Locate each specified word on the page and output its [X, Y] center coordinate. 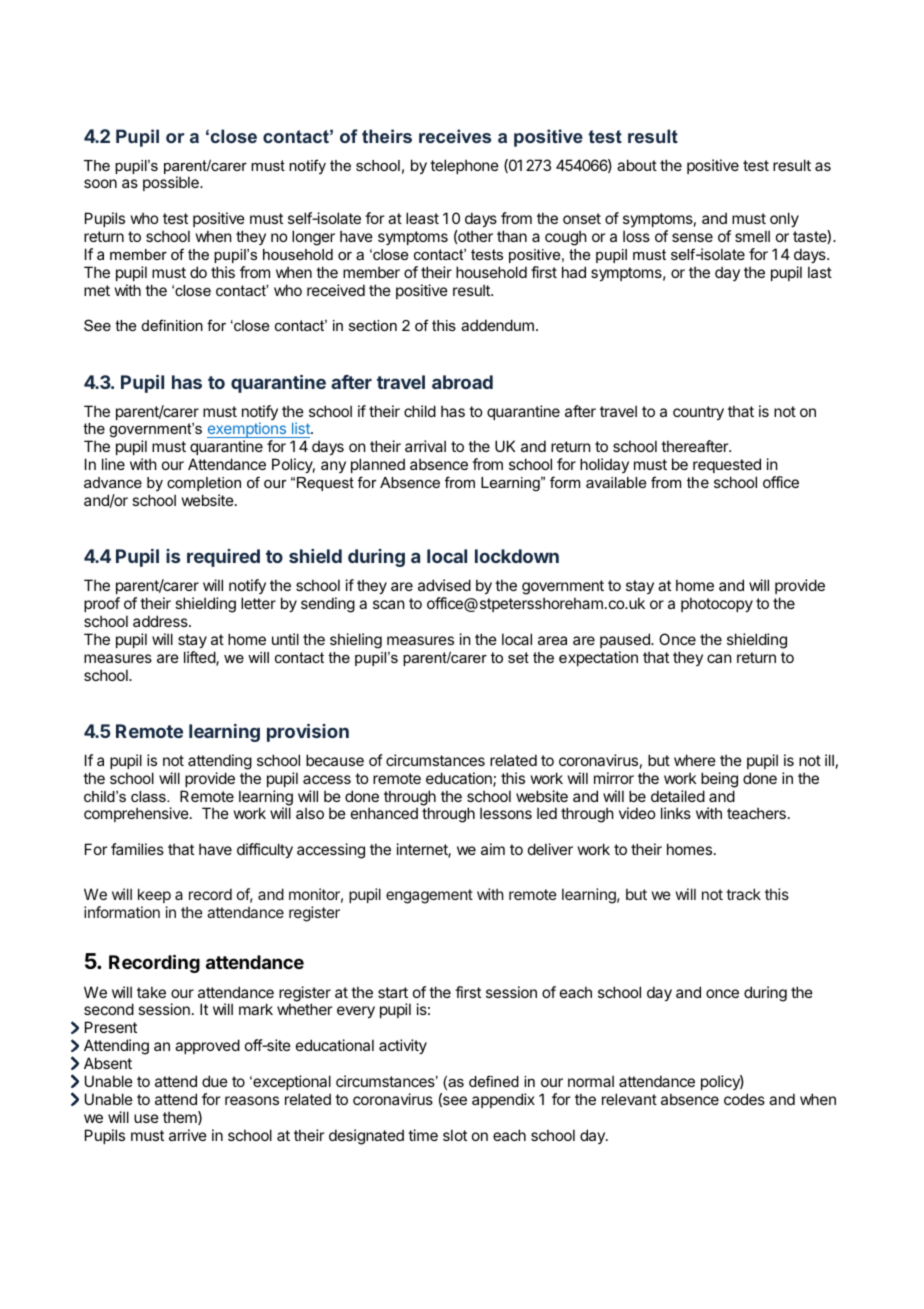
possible [172, 183]
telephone [464, 166]
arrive [188, 1135]
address [161, 621]
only [784, 219]
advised [444, 585]
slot [455, 1135]
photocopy [717, 604]
